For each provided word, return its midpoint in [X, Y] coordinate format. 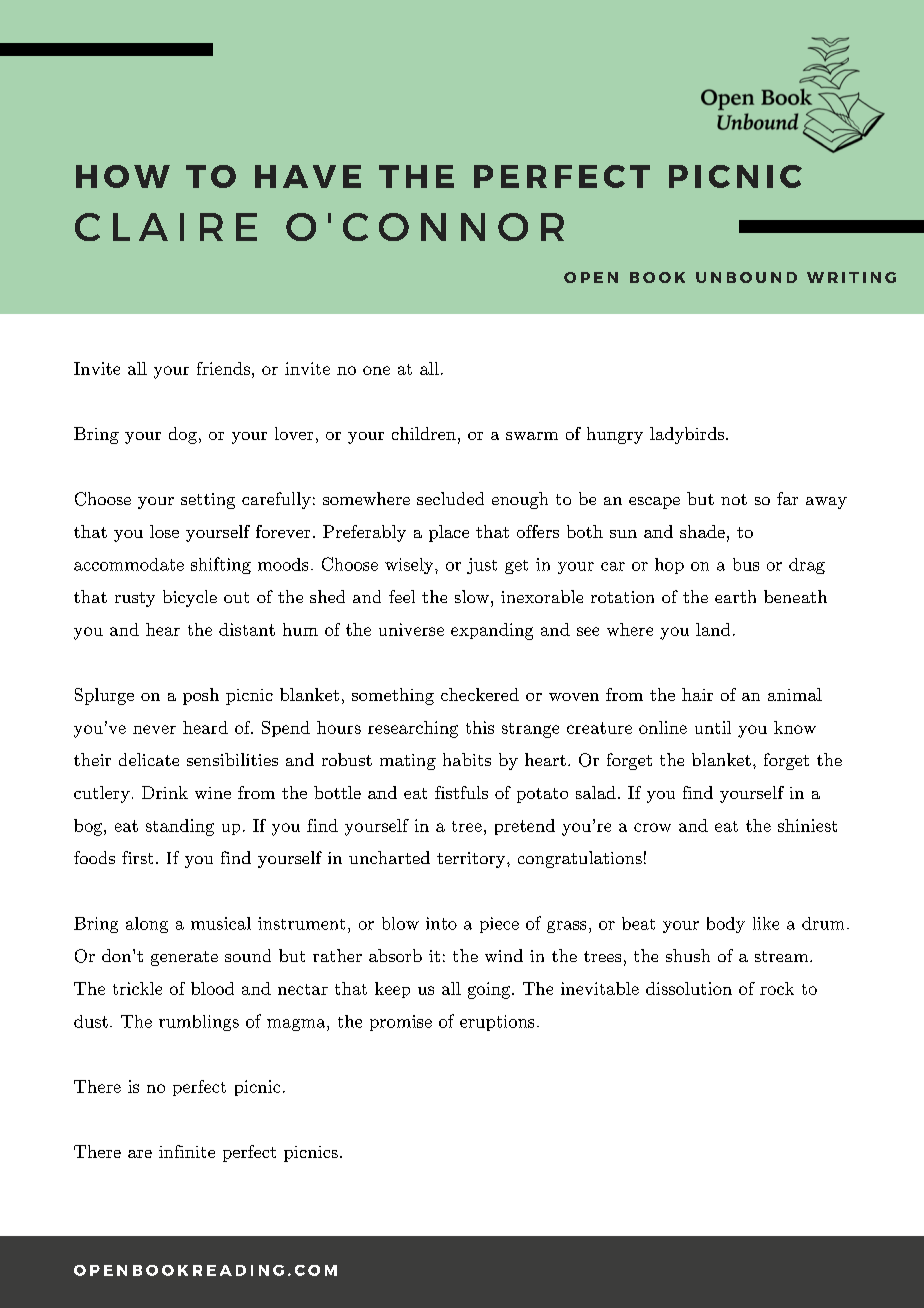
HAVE [308, 176]
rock [777, 988]
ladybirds [687, 435]
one [376, 370]
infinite [187, 1151]
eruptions [497, 1023]
